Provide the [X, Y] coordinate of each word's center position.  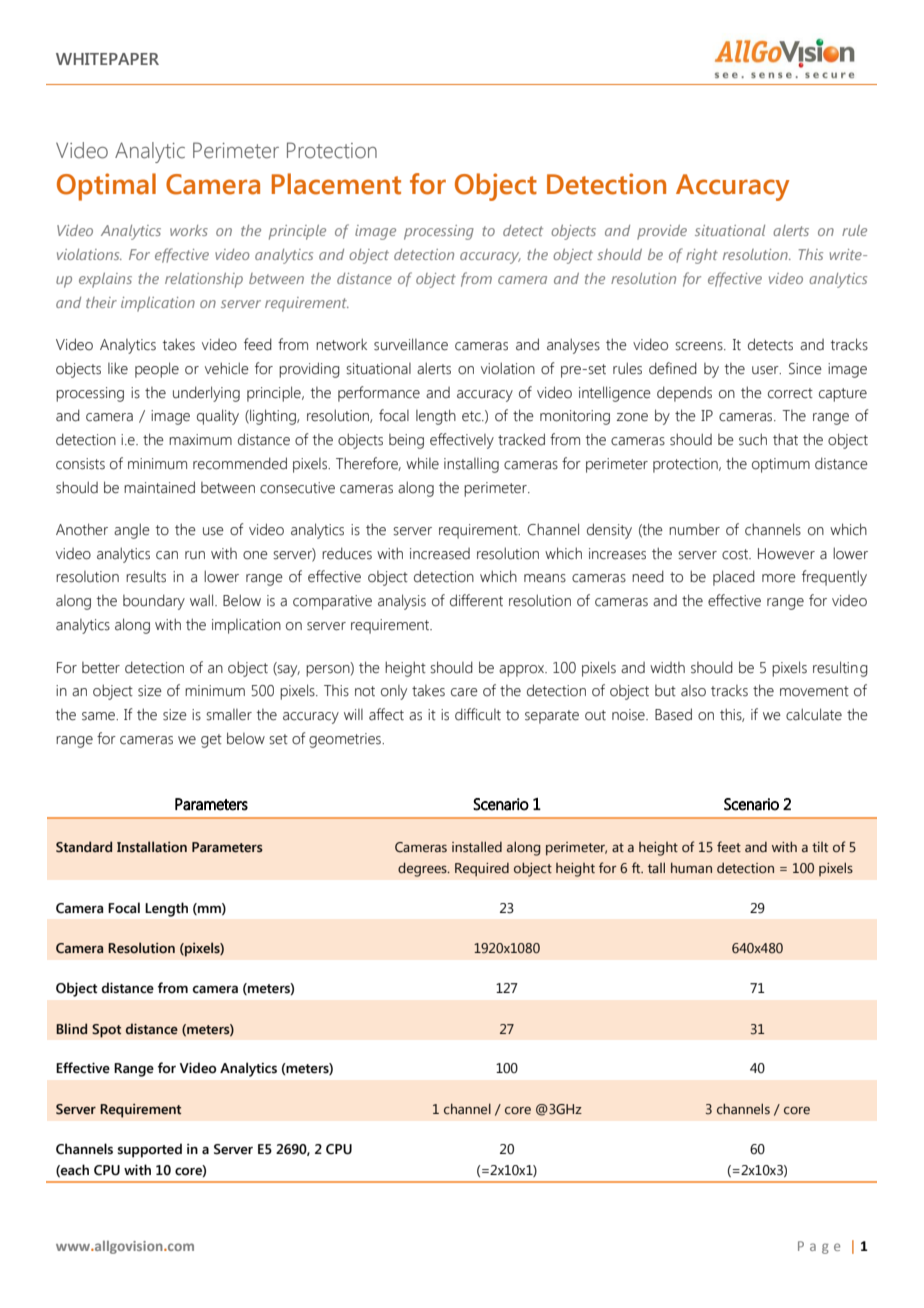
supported [150, 1150]
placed [734, 578]
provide [662, 232]
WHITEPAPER [107, 59]
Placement [336, 184]
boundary [154, 602]
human [691, 868]
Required [482, 870]
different [476, 600]
